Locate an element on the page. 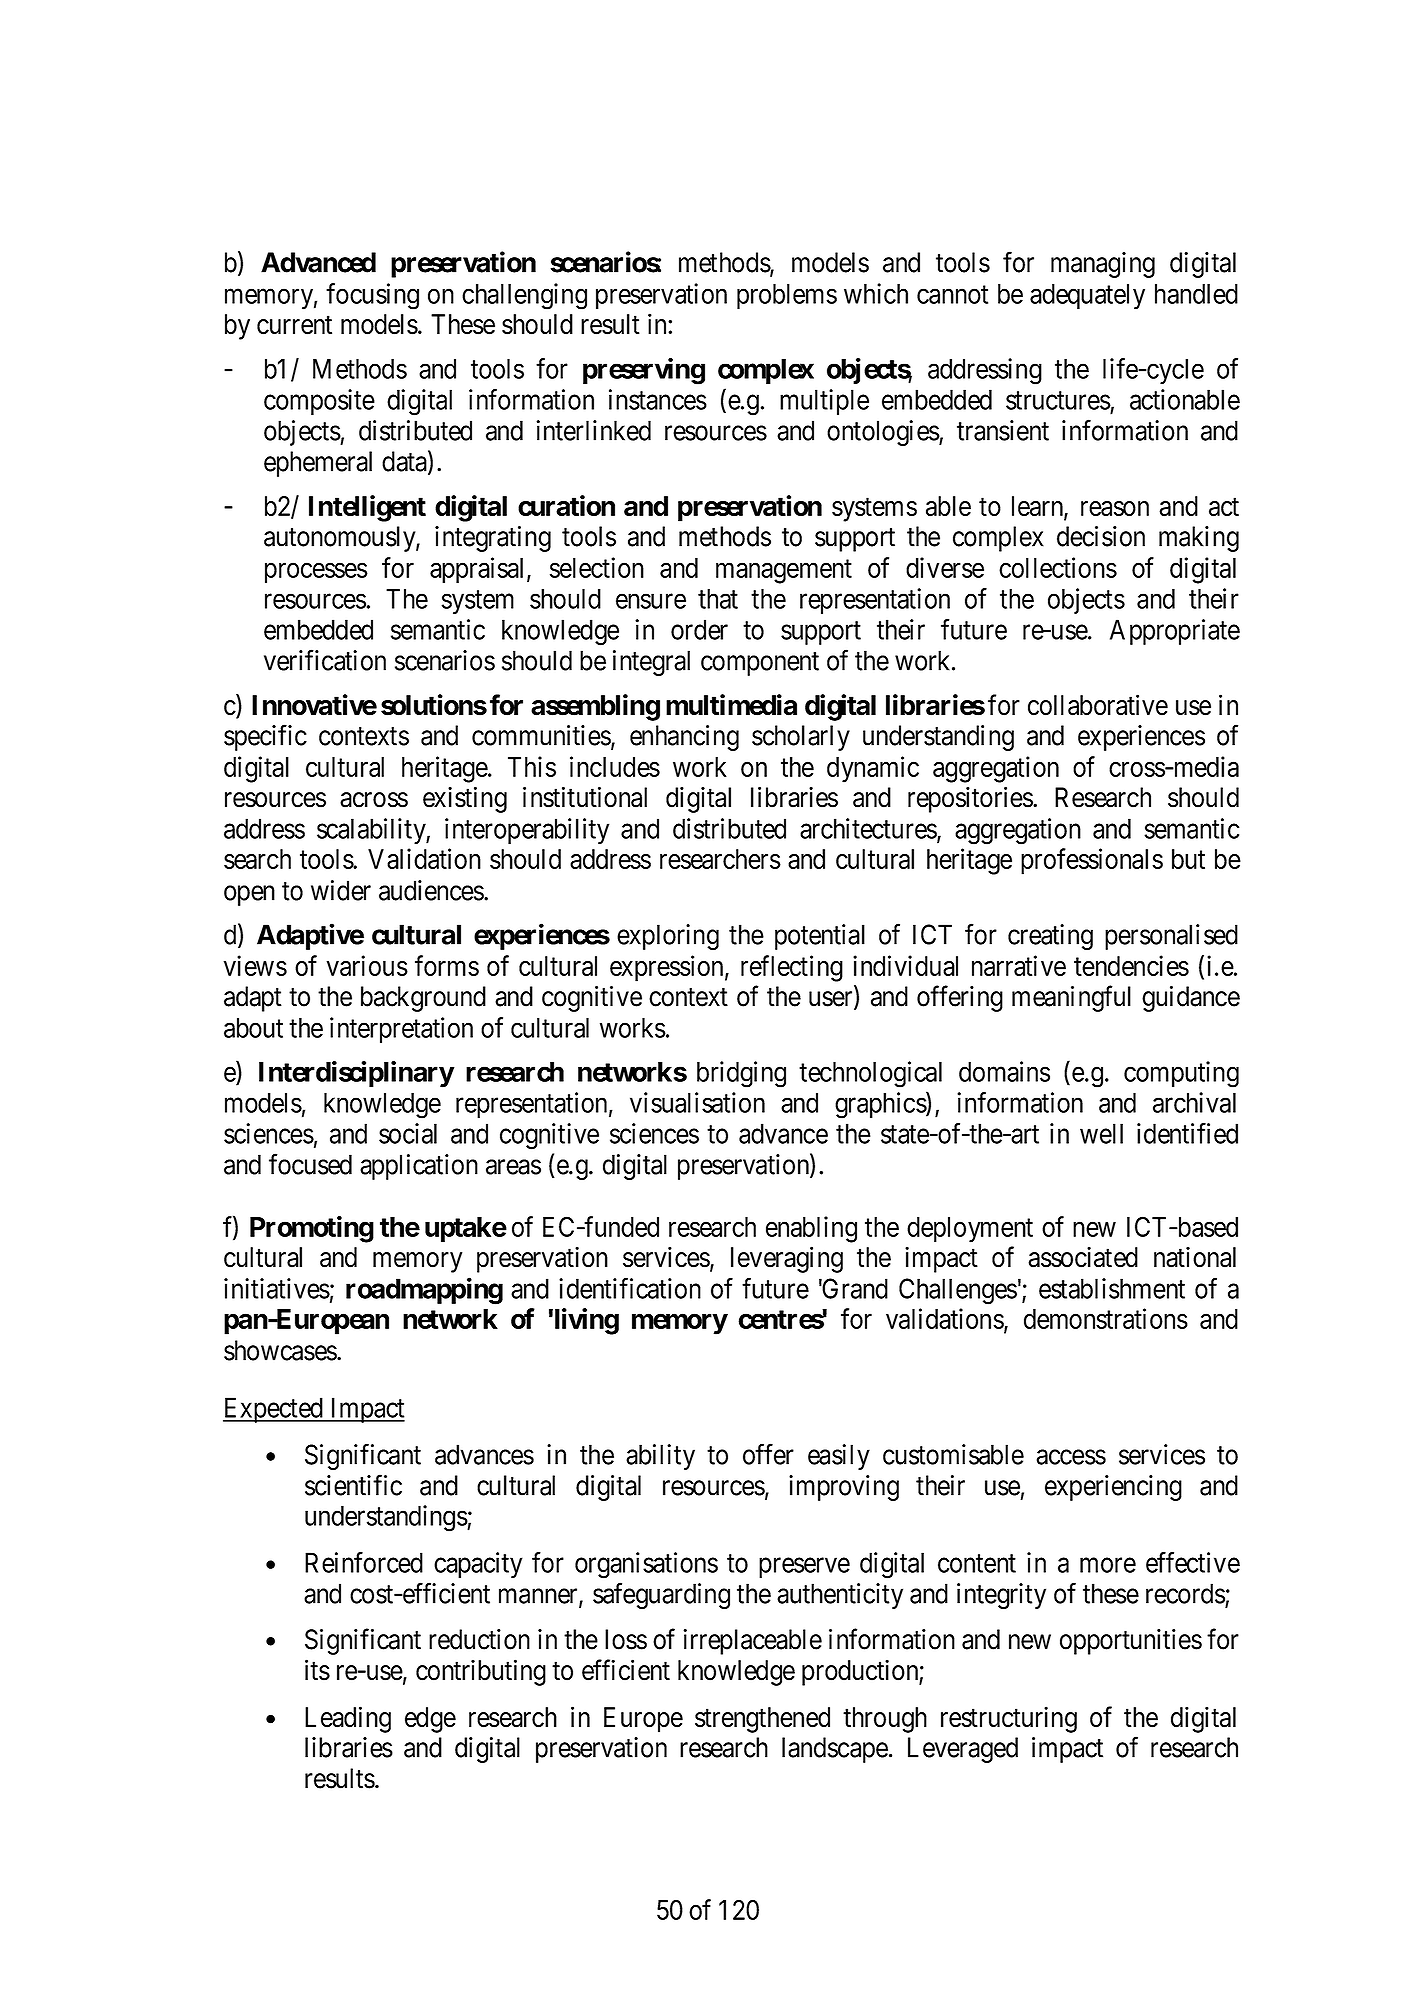 The height and width of the page is (2007, 1418). focusing is located at coordinates (372, 296).
